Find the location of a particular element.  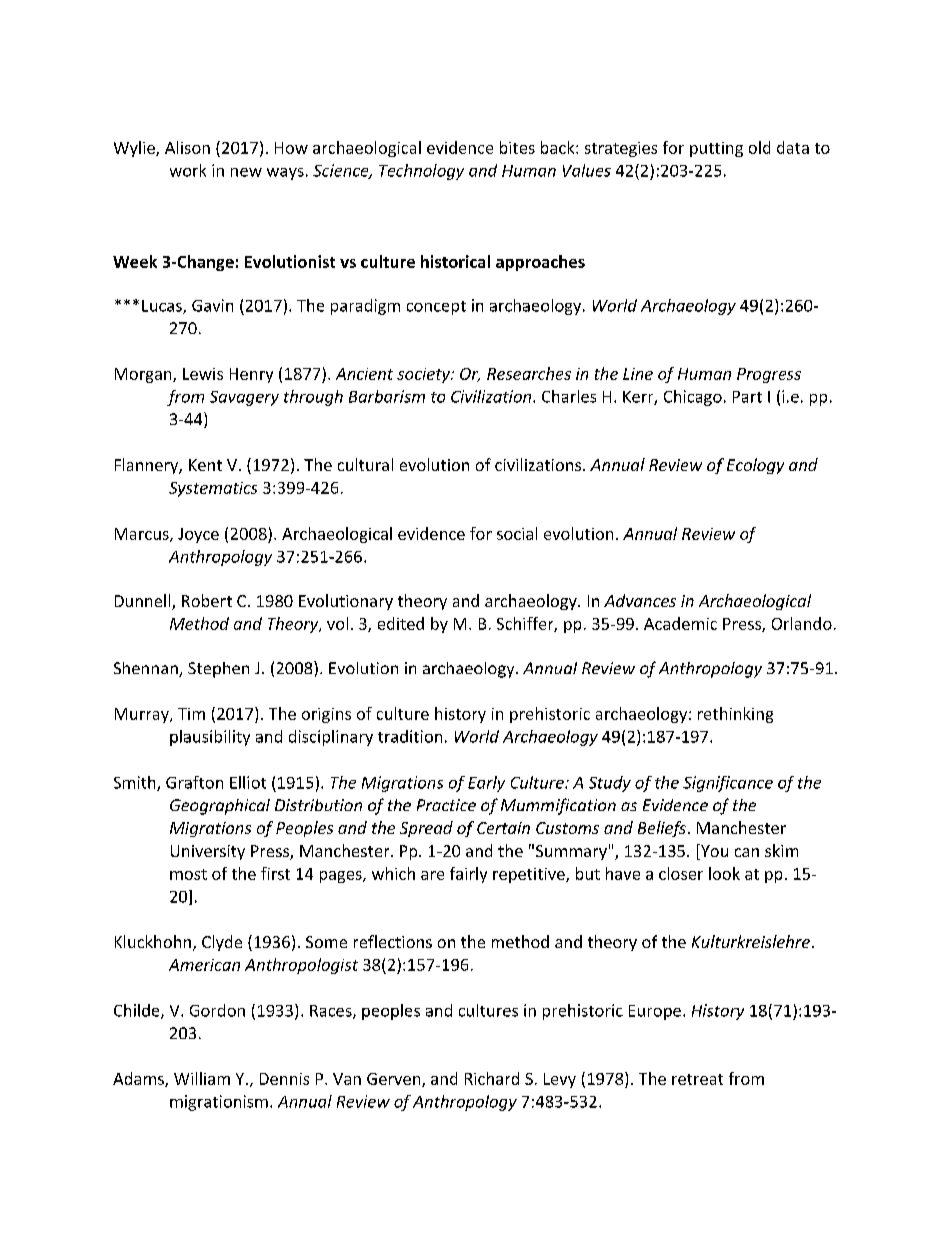

Robert is located at coordinates (207, 600).
